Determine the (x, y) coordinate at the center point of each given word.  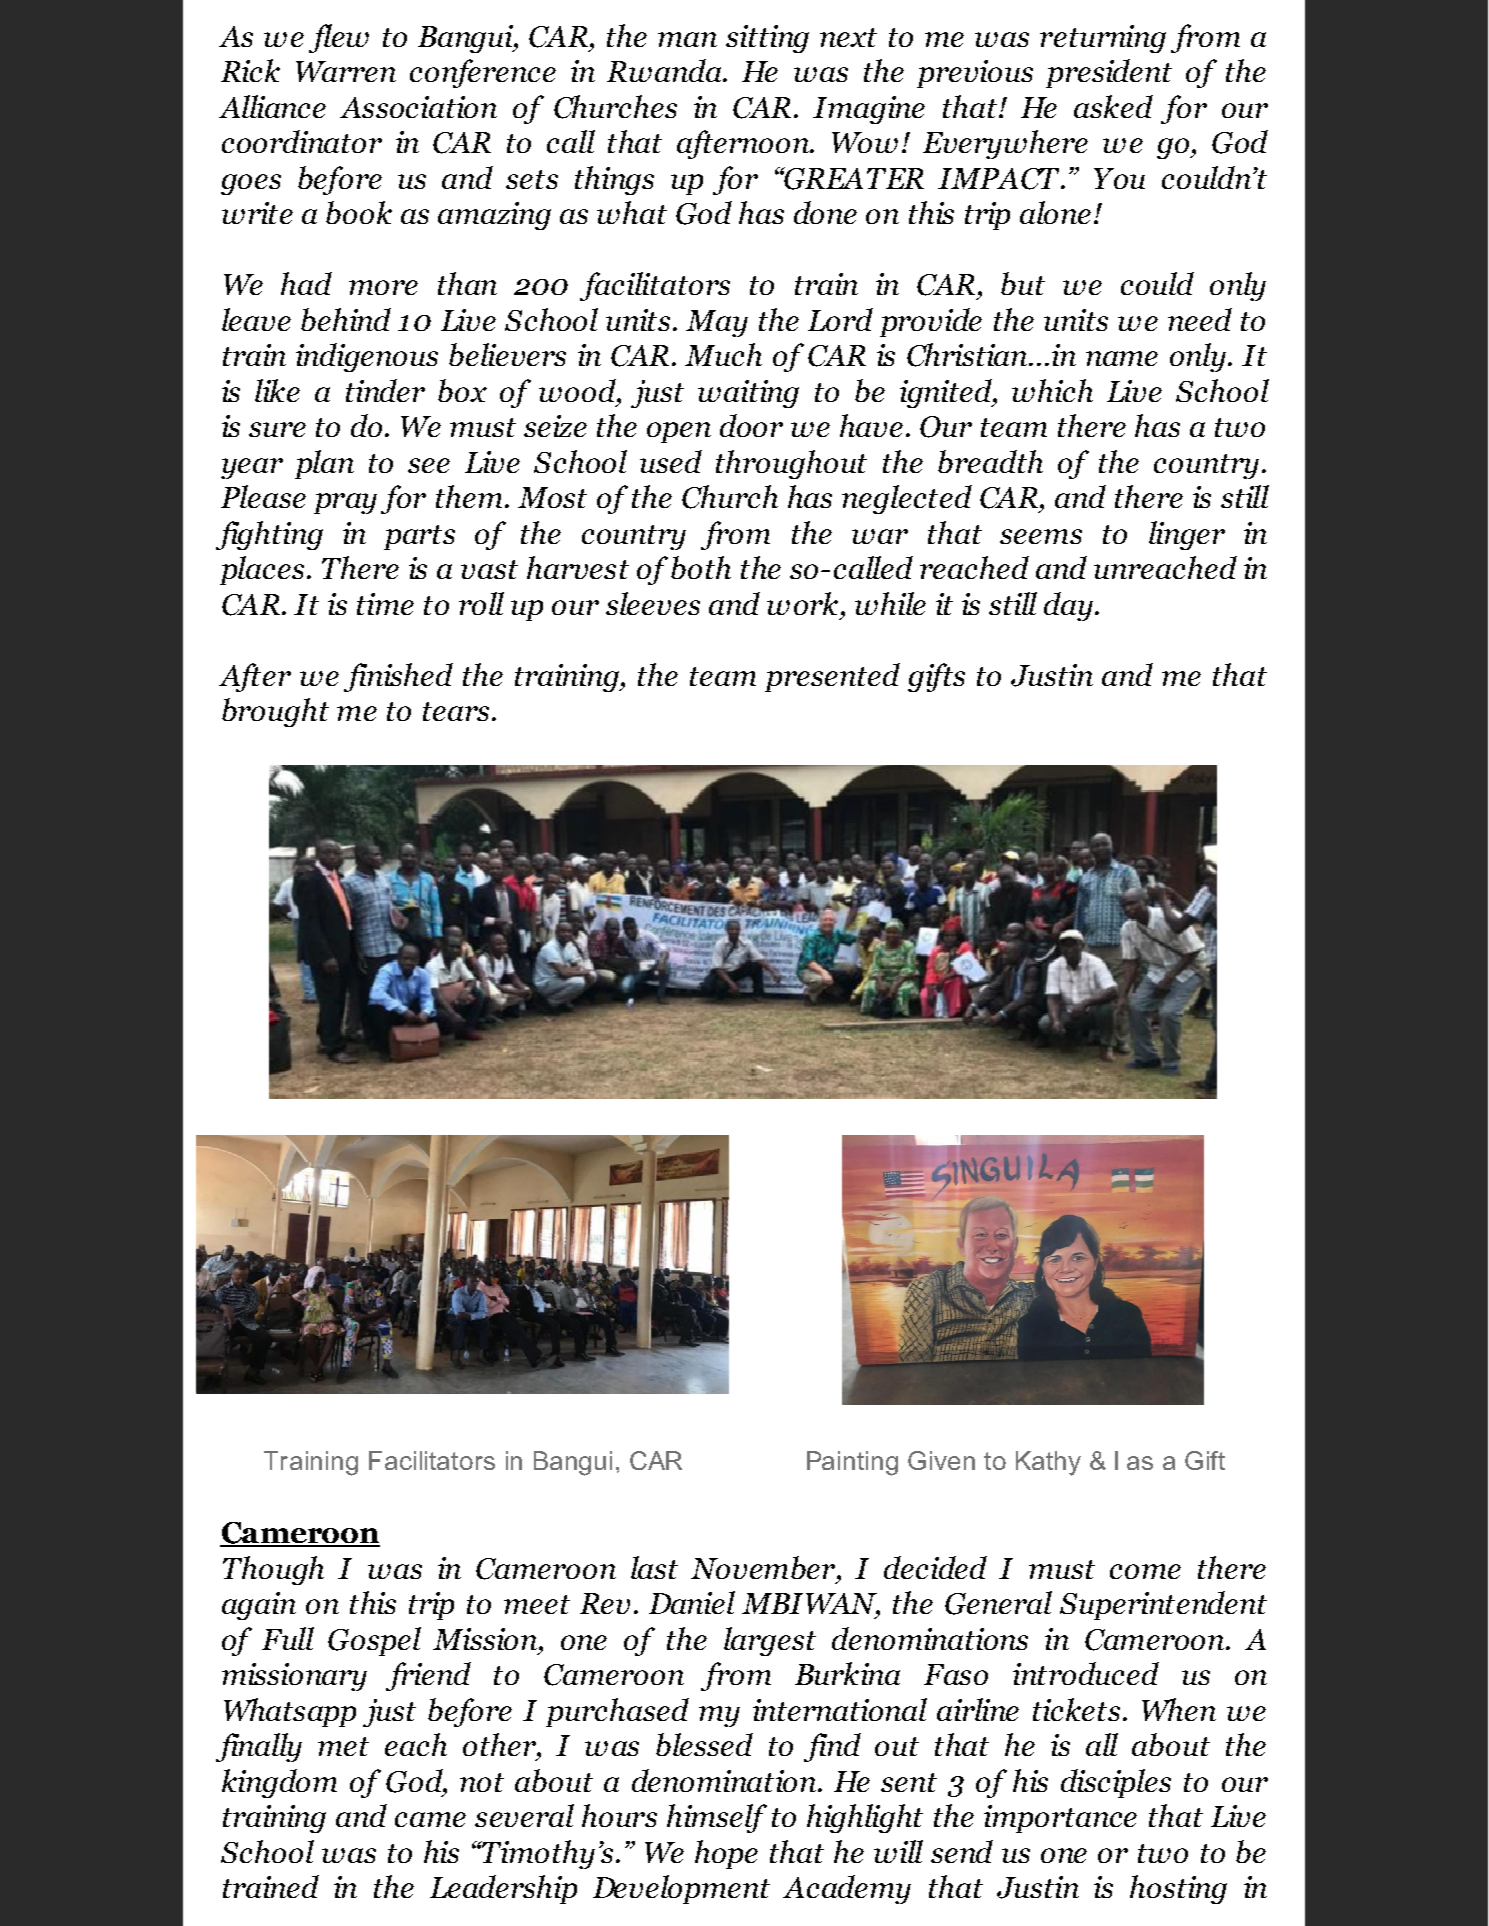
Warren (346, 71)
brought (275, 712)
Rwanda (664, 70)
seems (1041, 536)
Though (273, 1570)
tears (456, 711)
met (343, 1746)
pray (345, 503)
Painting (852, 1463)
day (1068, 606)
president (1109, 73)
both (701, 567)
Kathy (1048, 1463)
